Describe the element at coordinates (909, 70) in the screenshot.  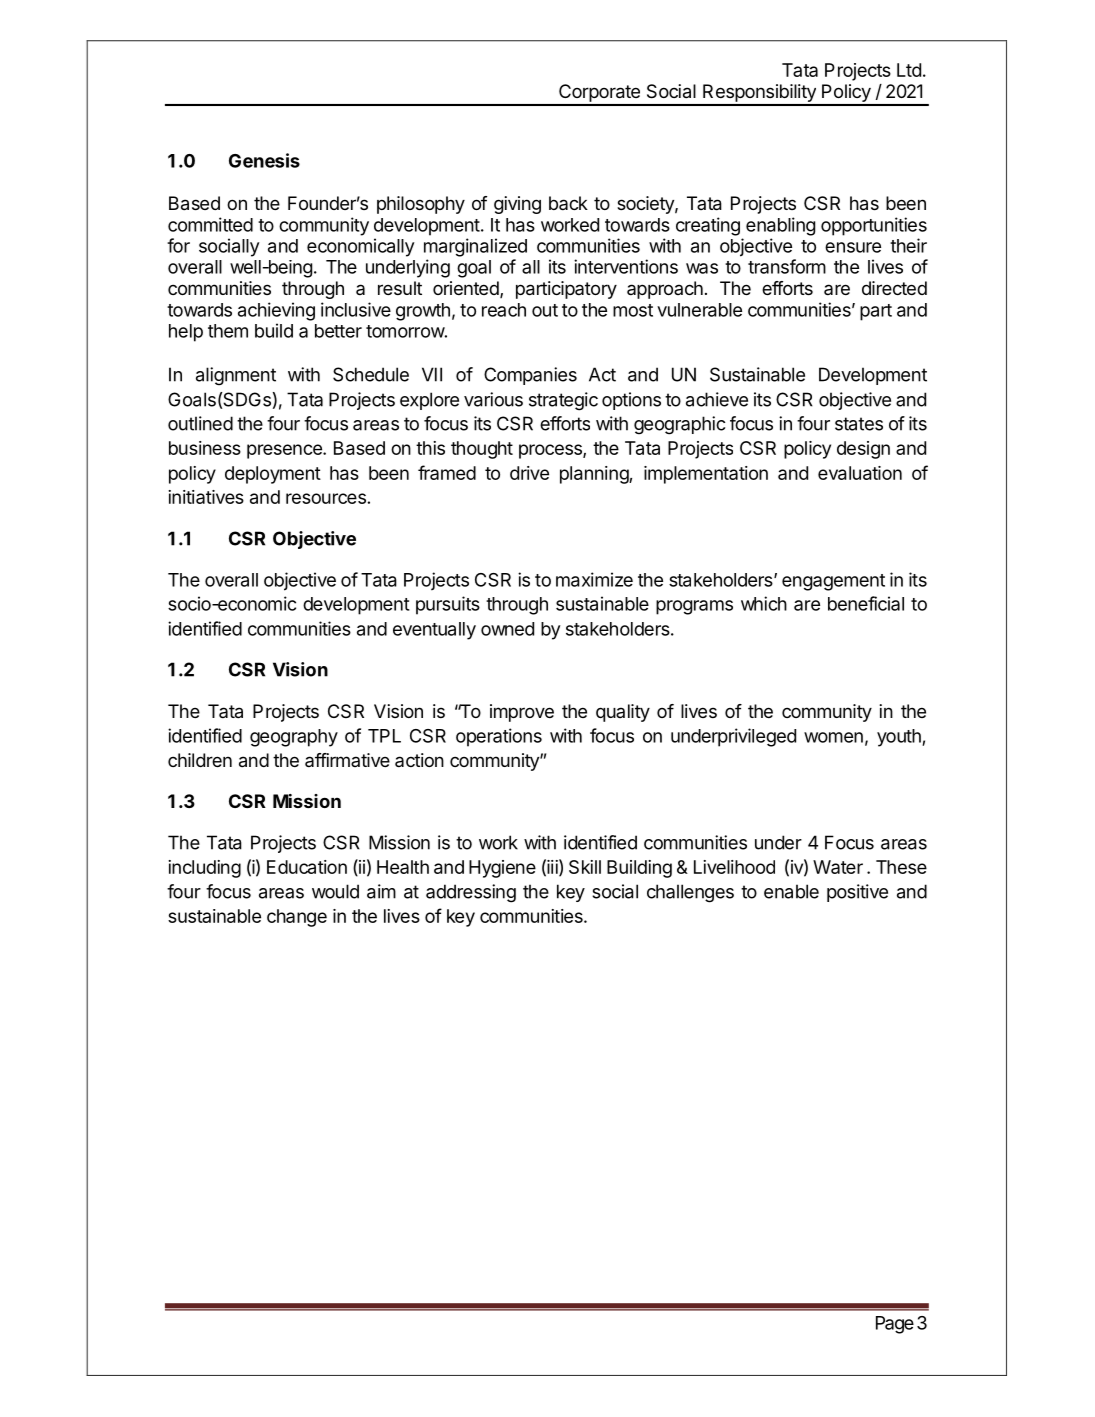
I see `Ltd` at that location.
